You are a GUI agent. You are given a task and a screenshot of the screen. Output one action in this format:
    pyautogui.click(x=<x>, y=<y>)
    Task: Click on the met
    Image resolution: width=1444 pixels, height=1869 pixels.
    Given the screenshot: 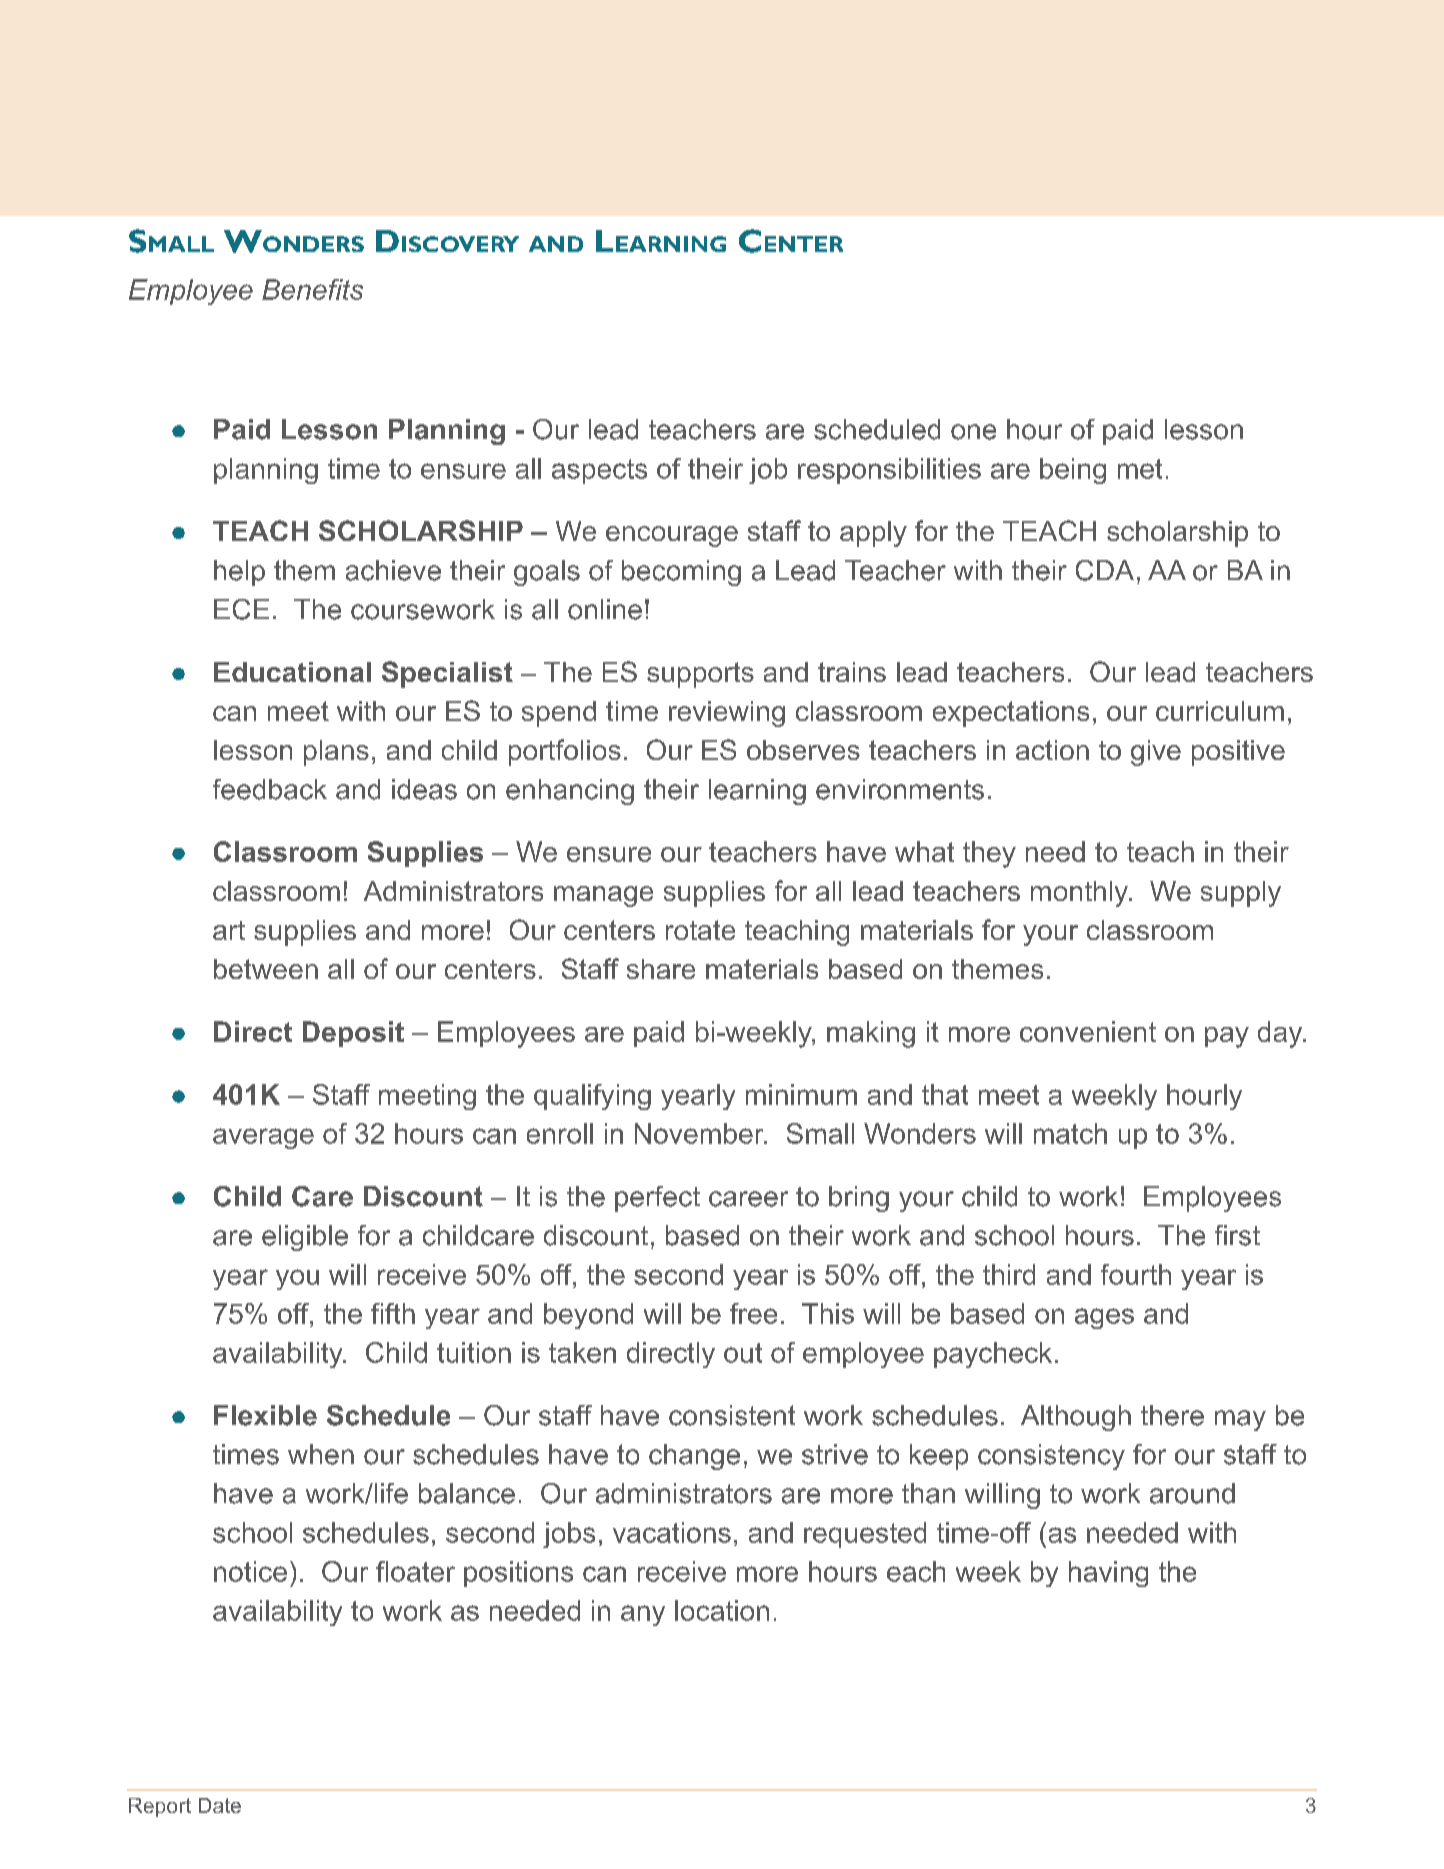 What is the action you would take?
    pyautogui.click(x=1140, y=469)
